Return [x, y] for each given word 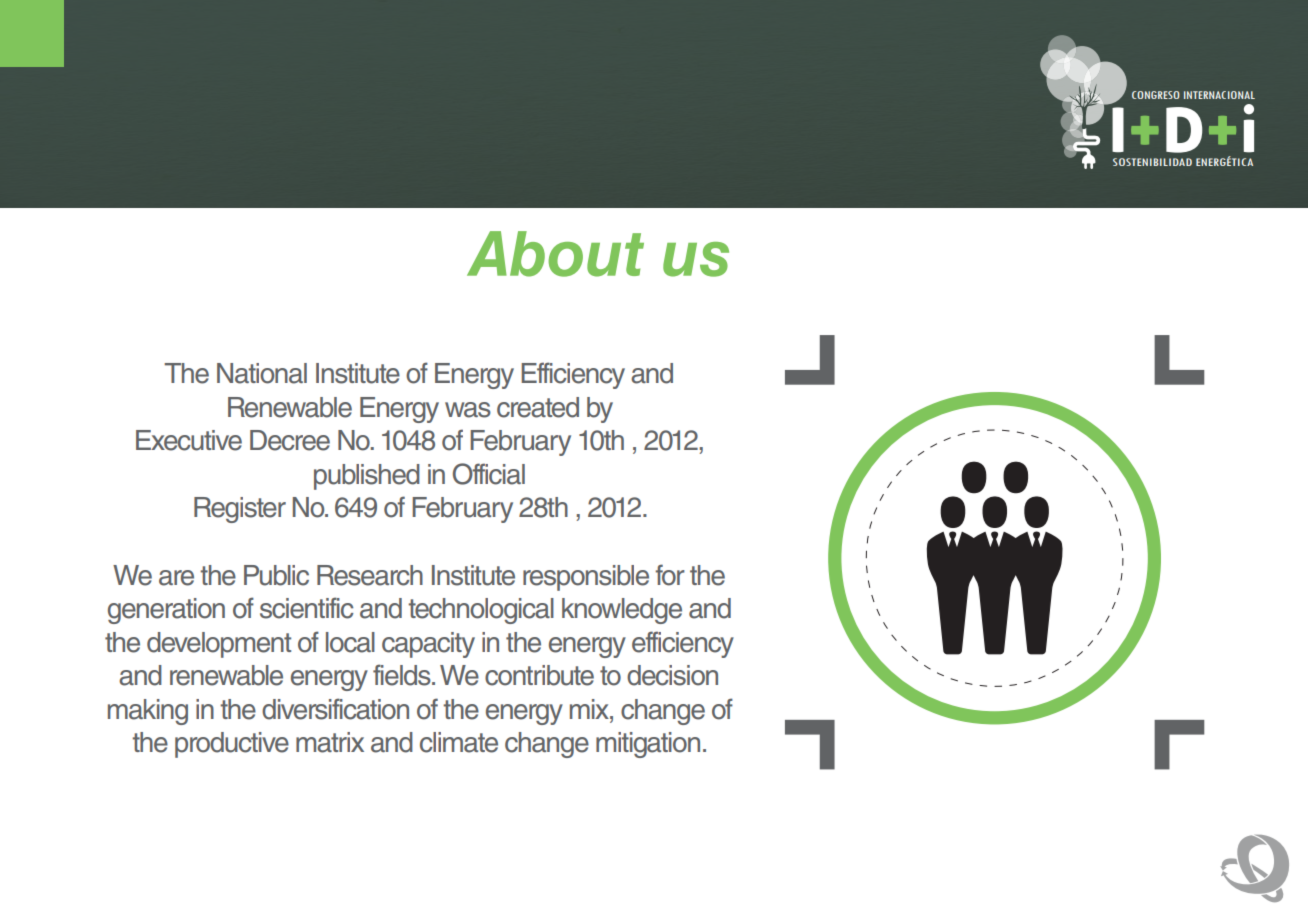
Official [489, 474]
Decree [290, 440]
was [468, 410]
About [555, 254]
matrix [330, 742]
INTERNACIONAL [1219, 95]
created [538, 407]
